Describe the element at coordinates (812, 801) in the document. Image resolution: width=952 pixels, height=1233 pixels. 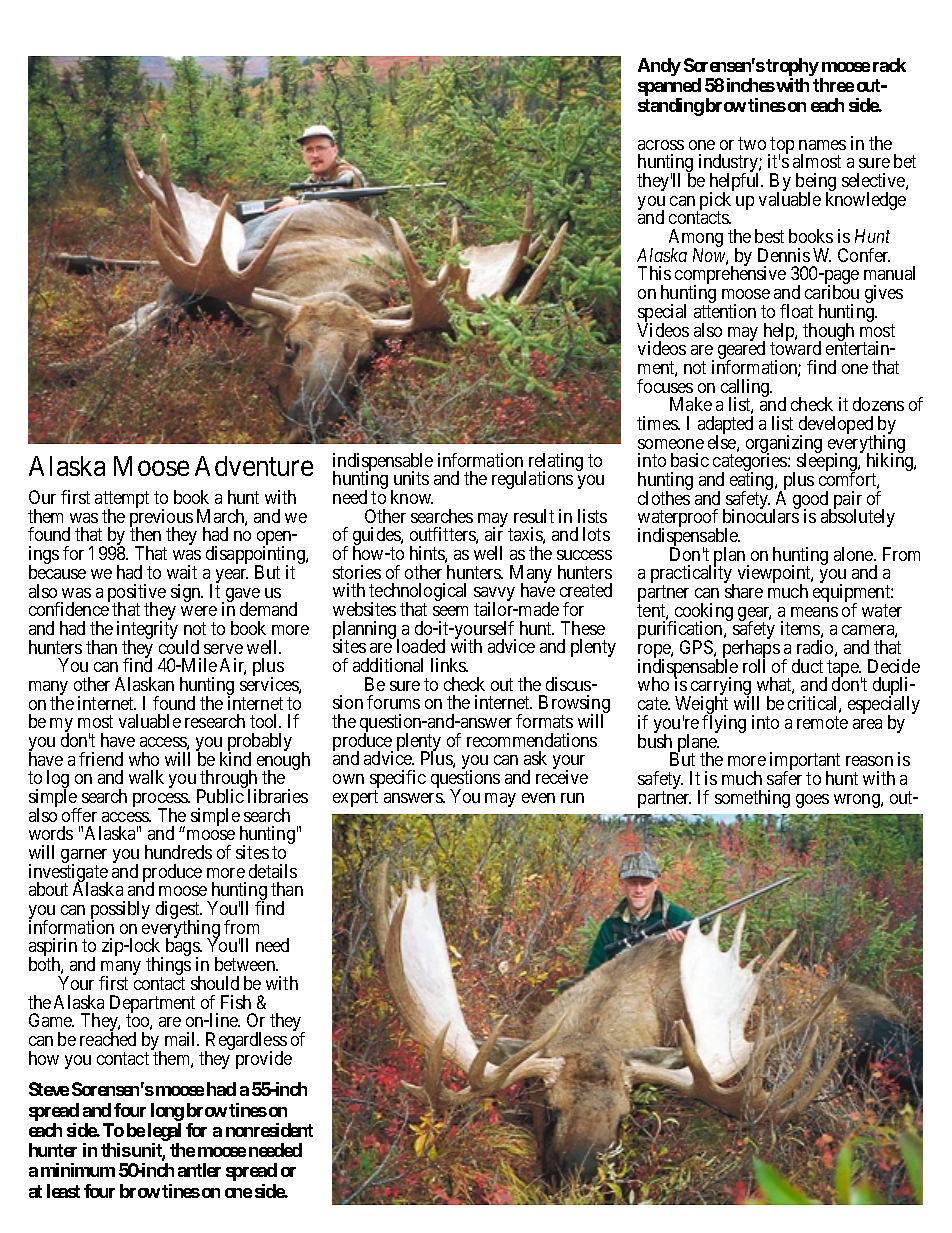
I see `goes` at that location.
